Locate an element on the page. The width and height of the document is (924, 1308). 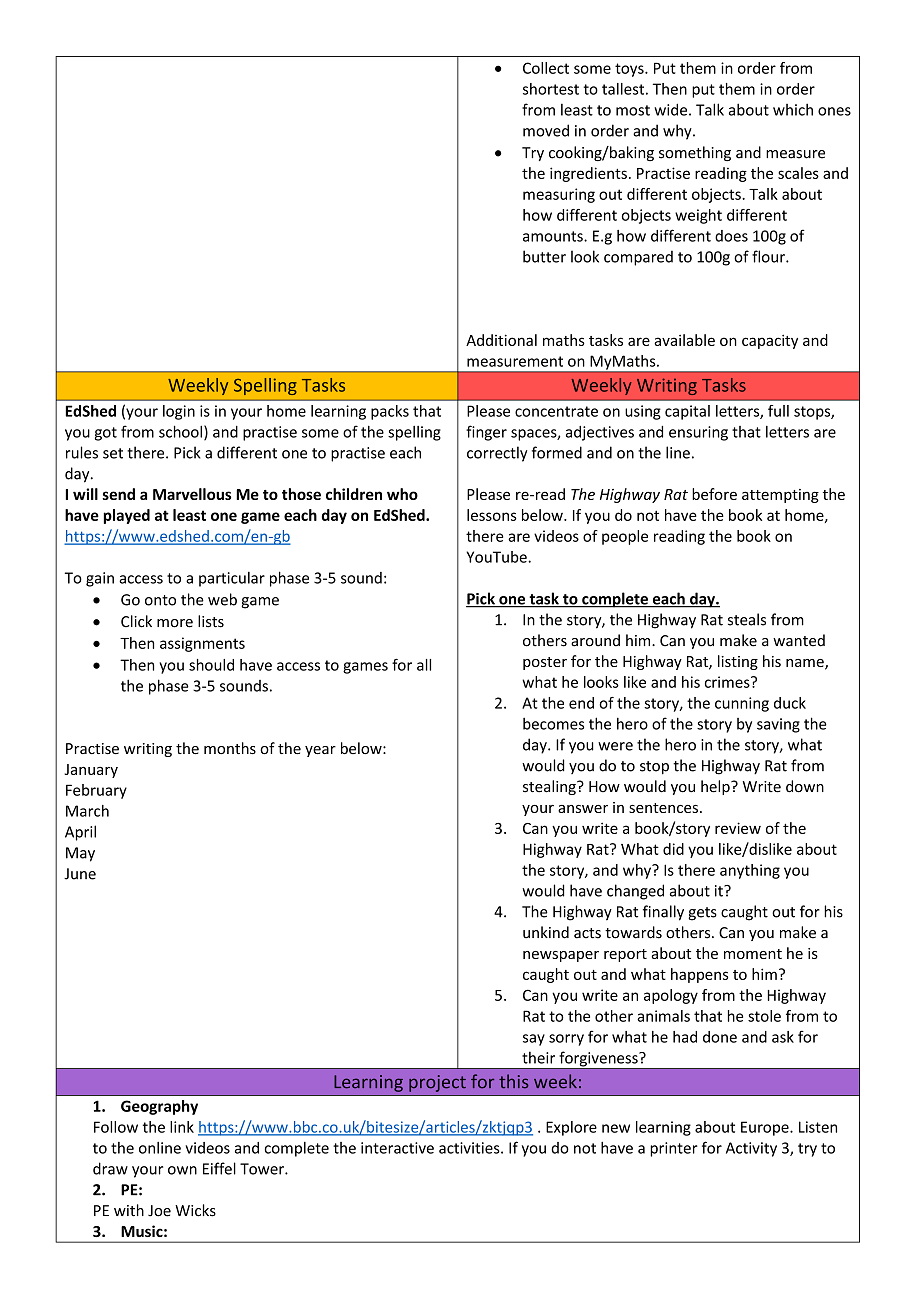
Joe is located at coordinates (159, 1211).
